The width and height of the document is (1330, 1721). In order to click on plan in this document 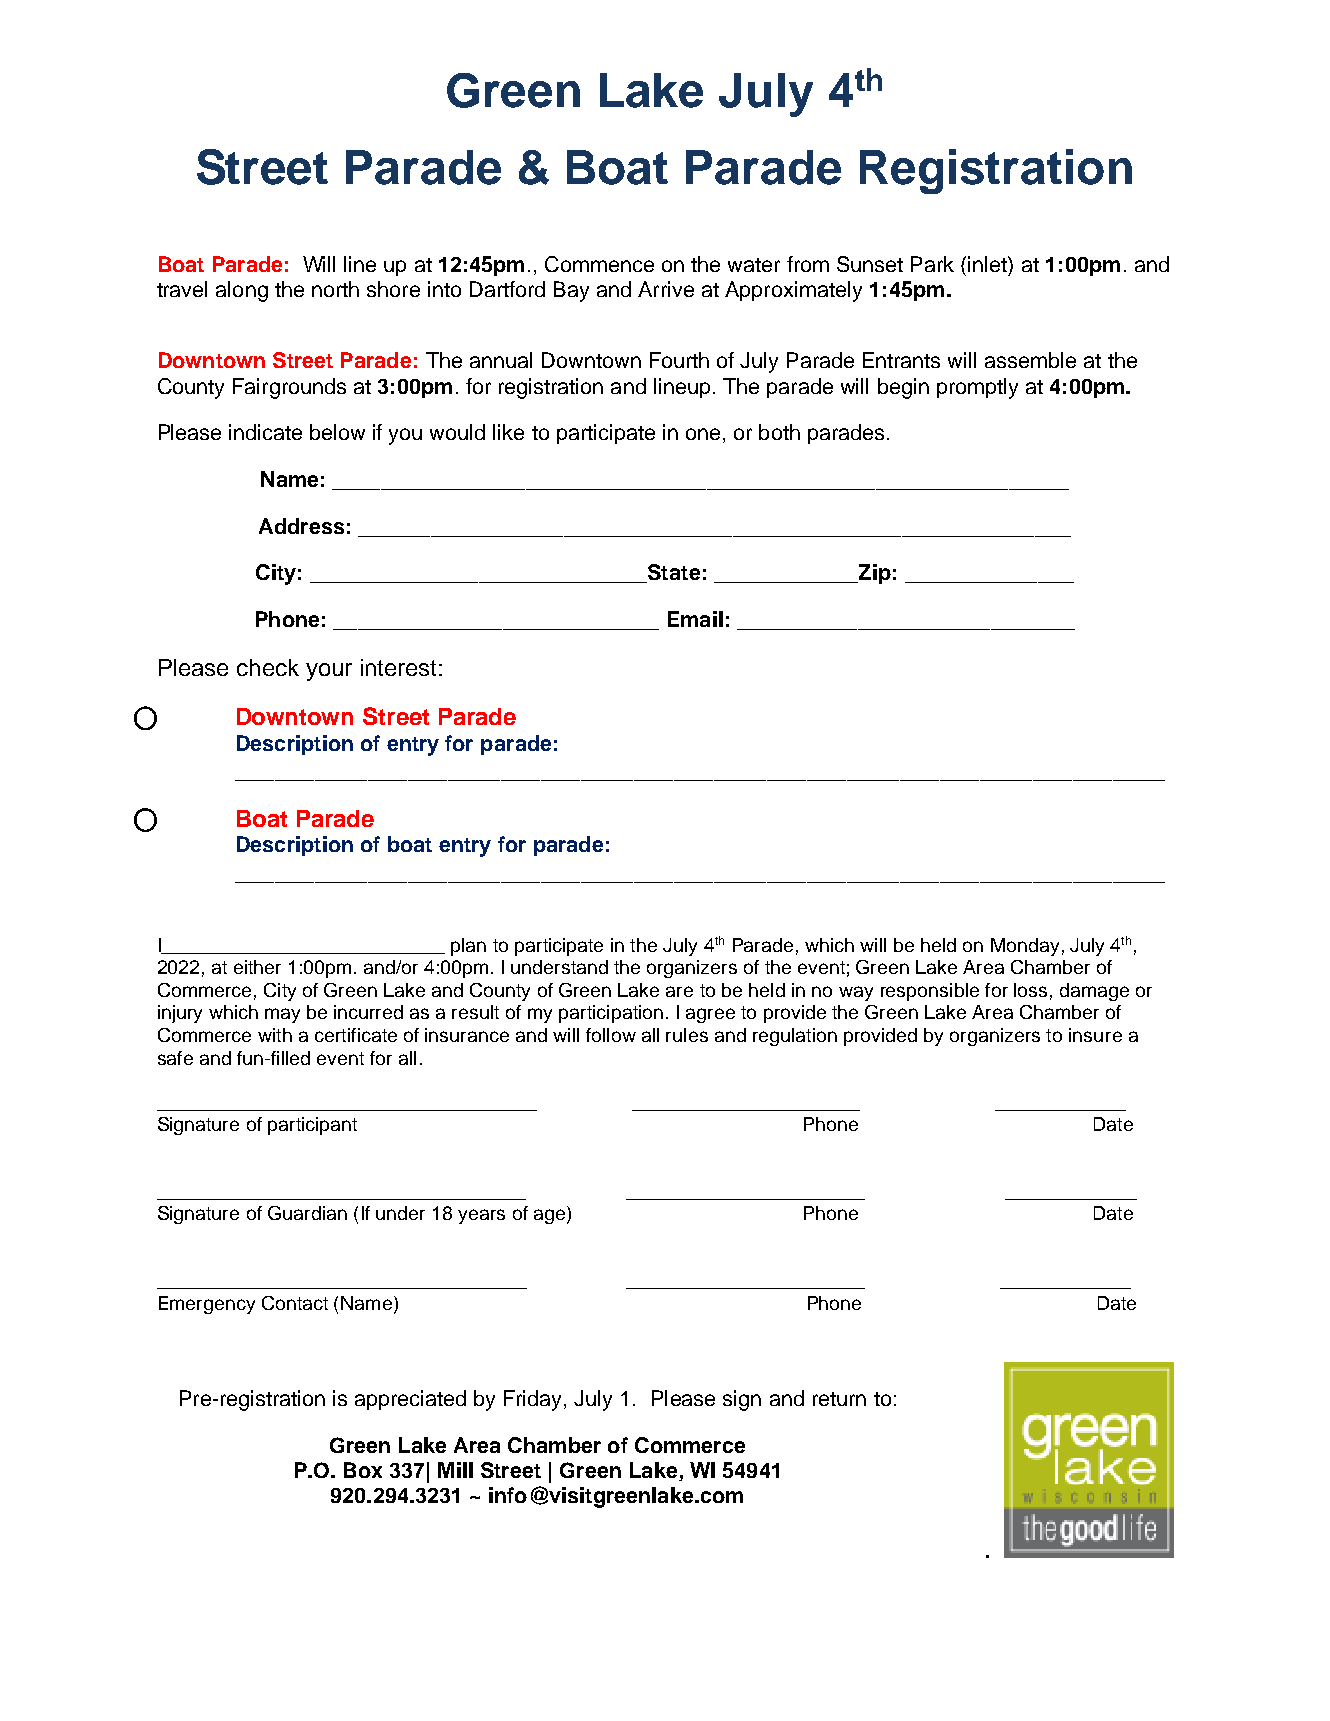, I will do `click(468, 947)`.
